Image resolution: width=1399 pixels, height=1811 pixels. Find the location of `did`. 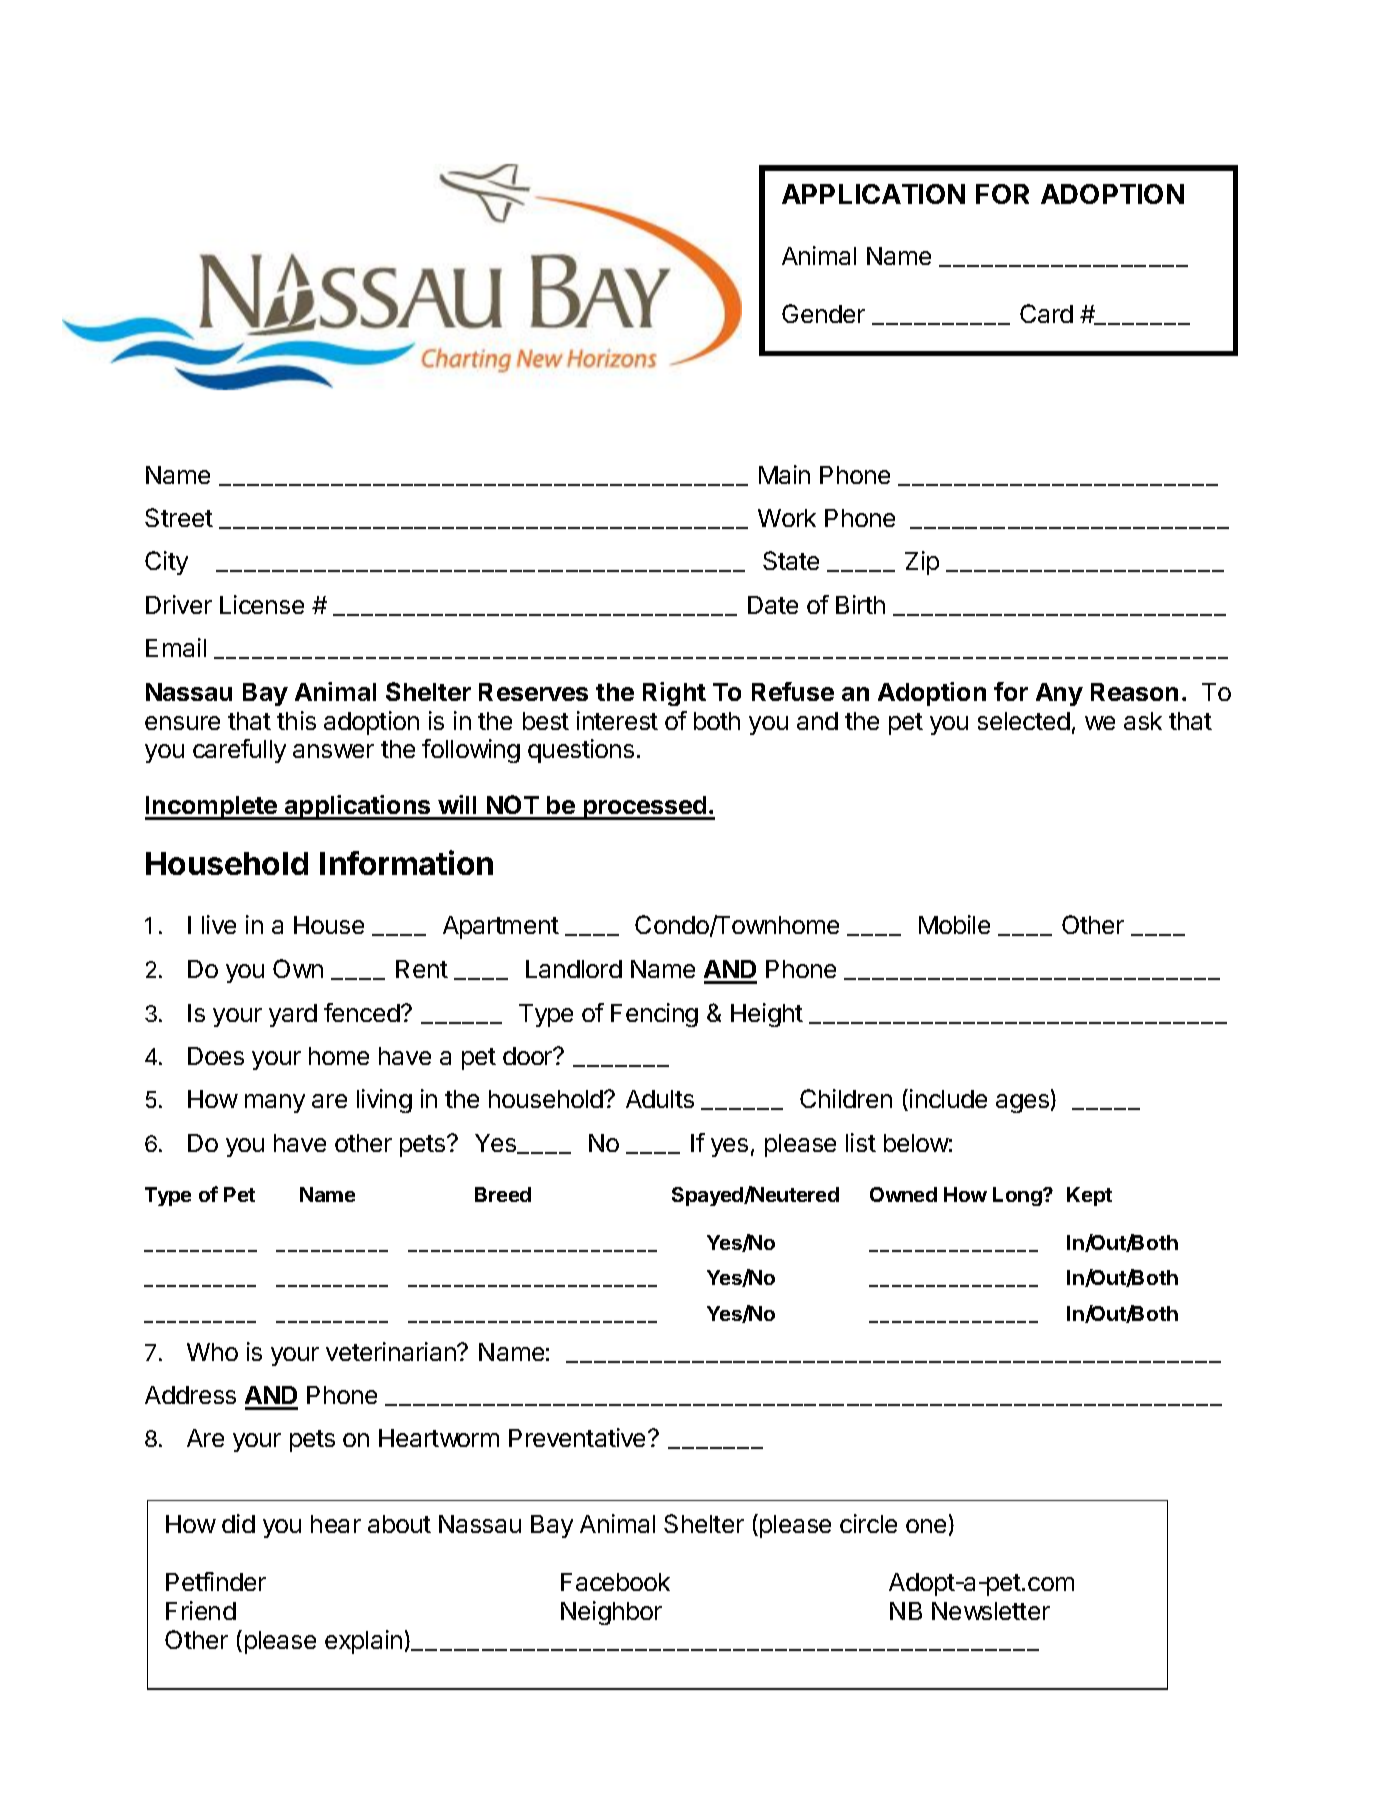

did is located at coordinates (238, 1523).
